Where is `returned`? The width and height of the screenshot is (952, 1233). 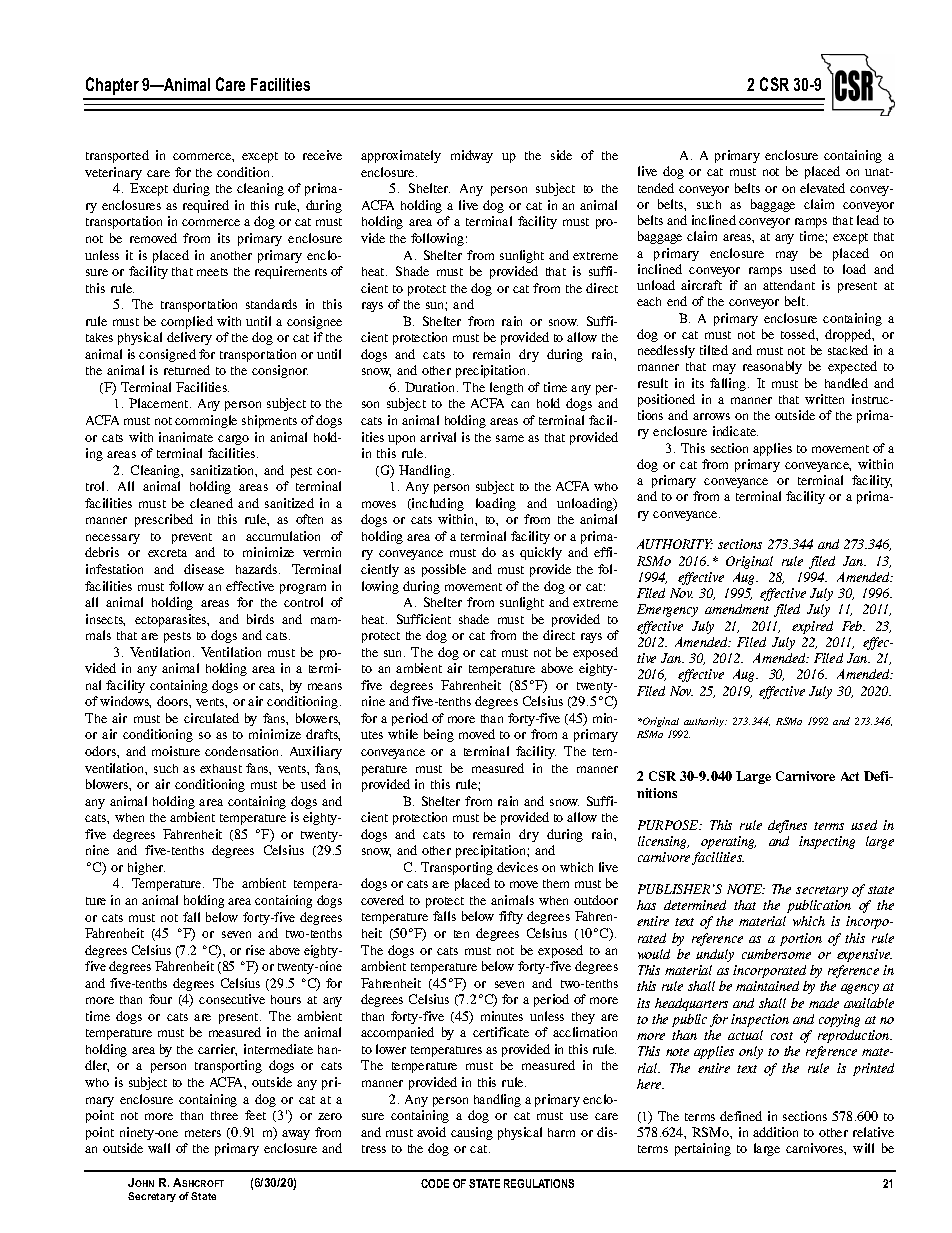 returned is located at coordinates (187, 370).
